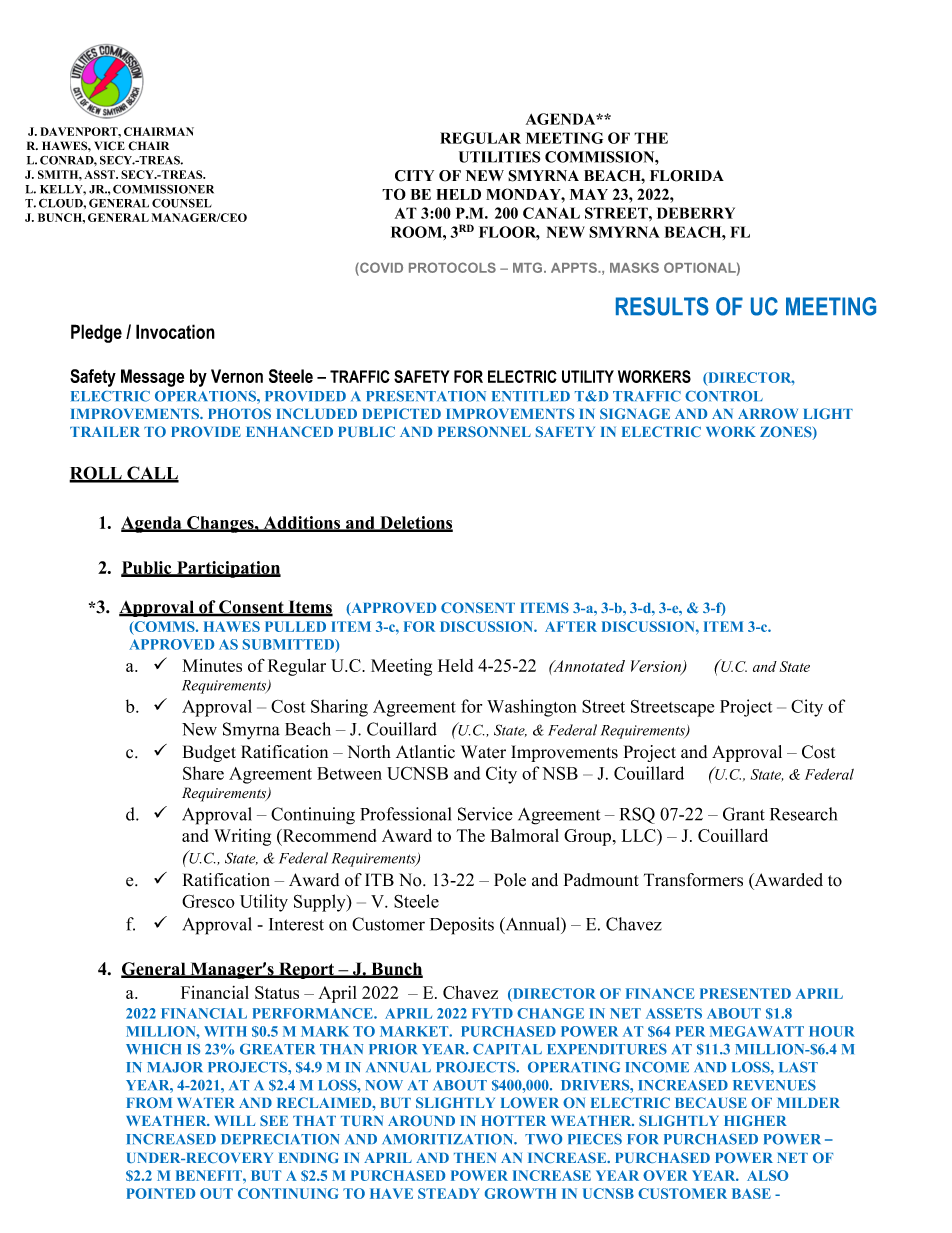 The width and height of the document is (952, 1233). What do you see at coordinates (152, 474) in the document?
I see `CALL` at bounding box center [152, 474].
